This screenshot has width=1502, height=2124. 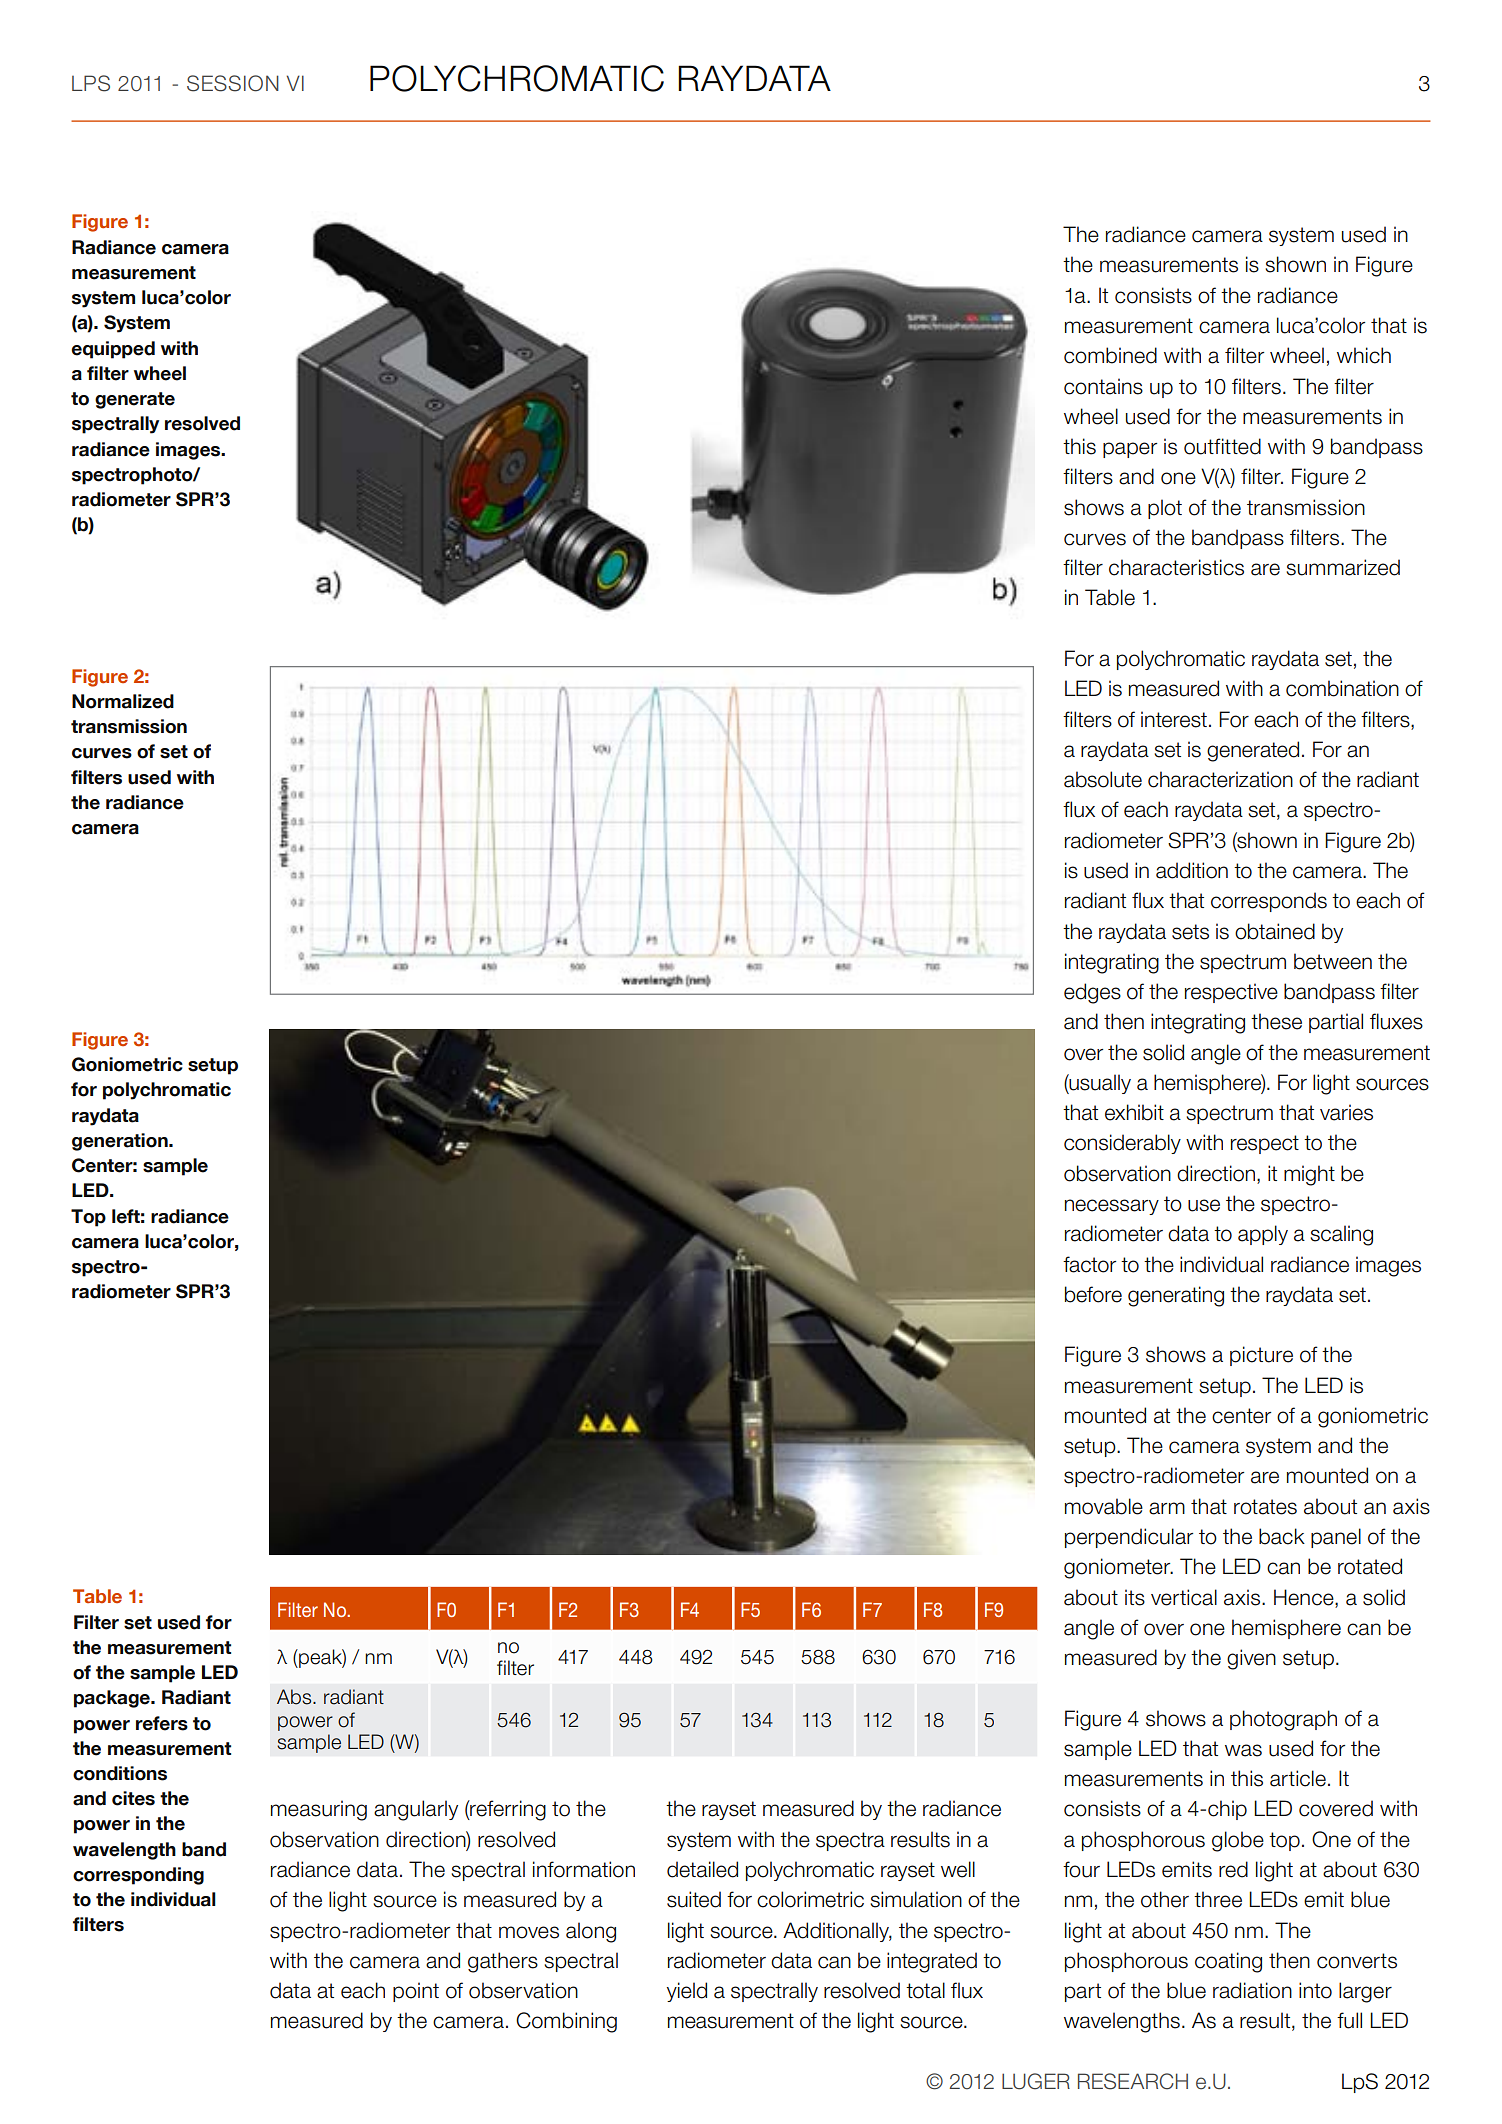 I want to click on which, so click(x=1364, y=355).
